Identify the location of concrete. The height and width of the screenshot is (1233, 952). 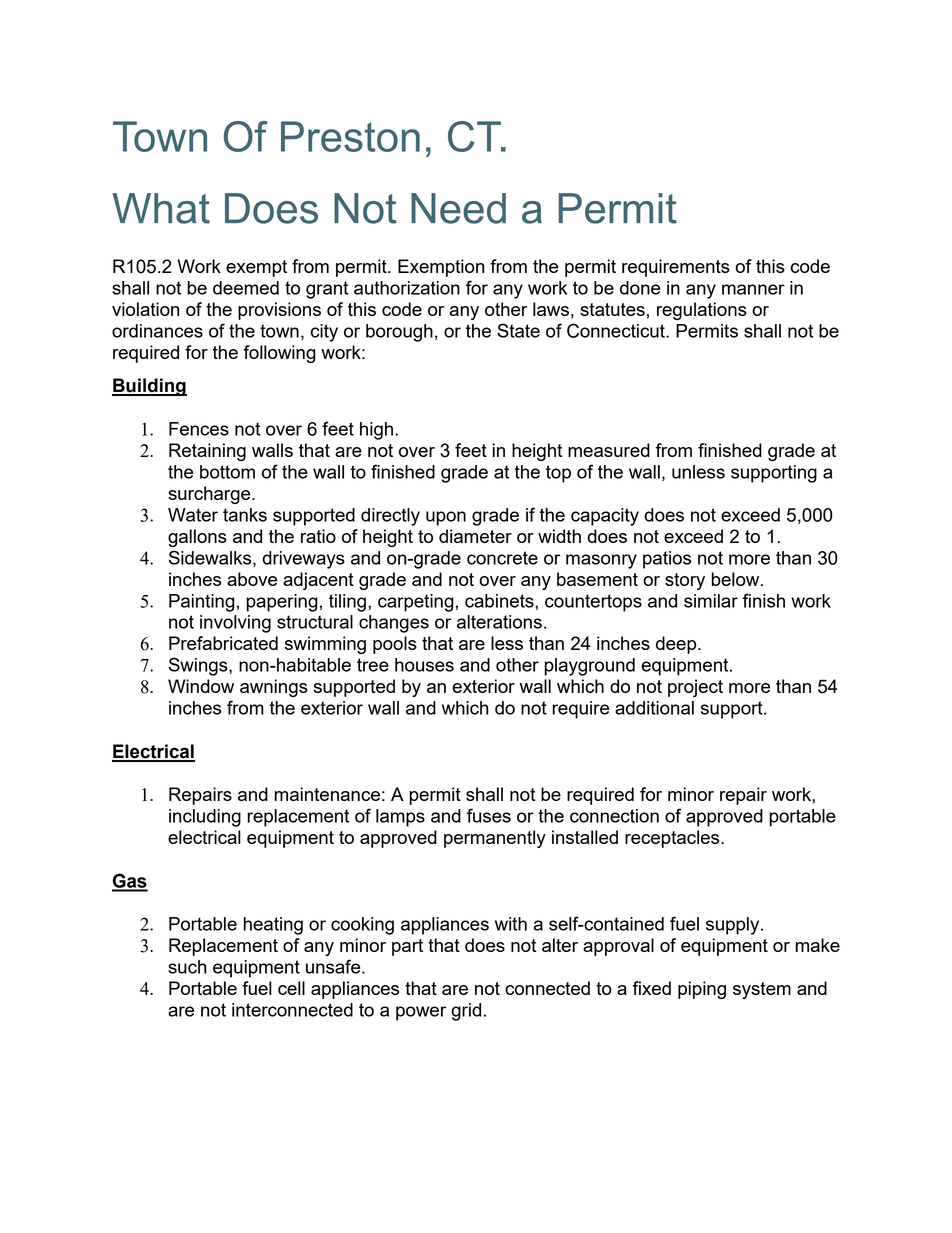
(502, 558).
